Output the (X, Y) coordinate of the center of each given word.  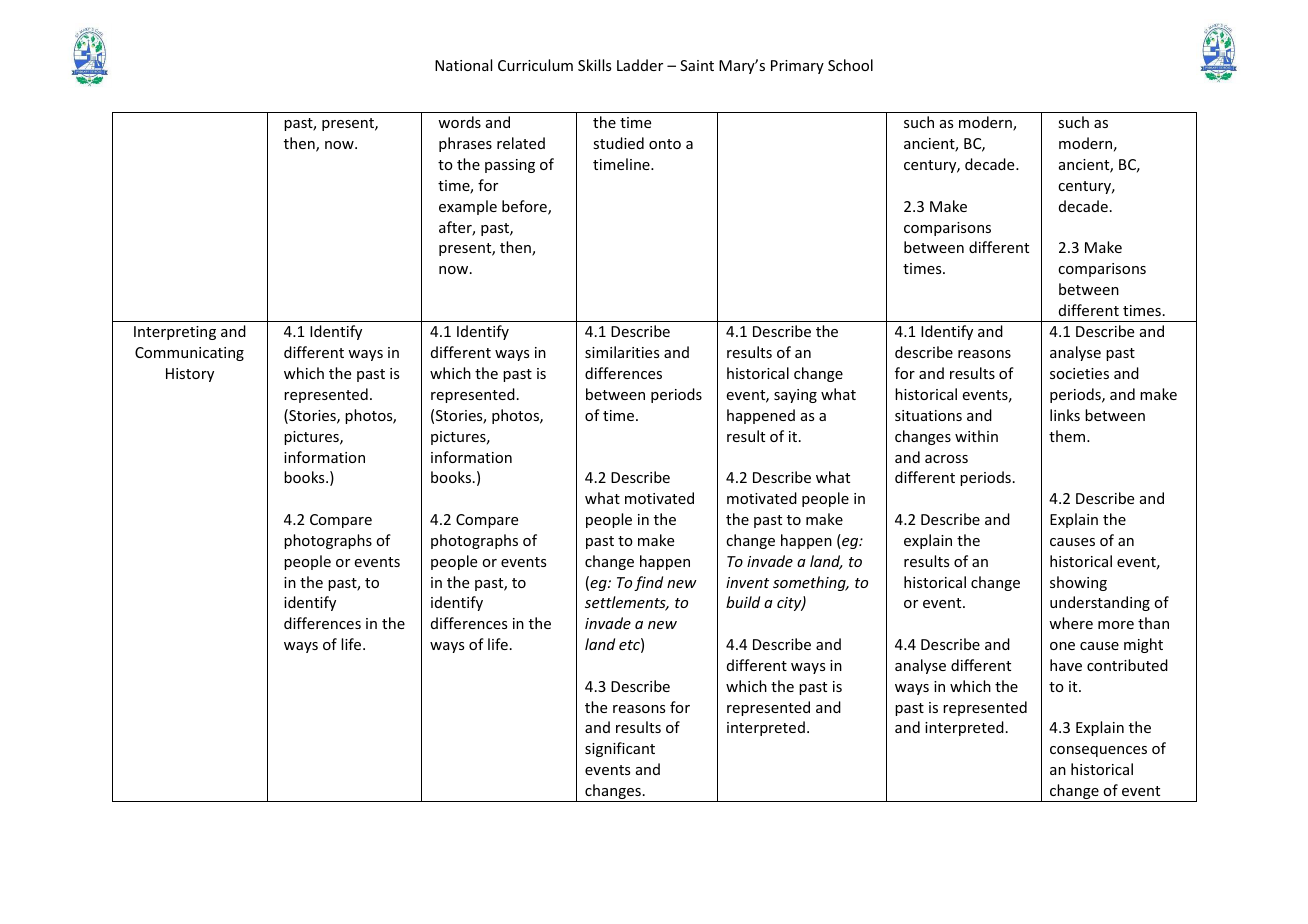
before (525, 207)
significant (620, 749)
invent (747, 582)
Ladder (640, 65)
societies (1079, 373)
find (648, 583)
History (190, 375)
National (463, 65)
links (1065, 415)
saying (795, 396)
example (468, 207)
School (850, 65)
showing (1078, 583)
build (743, 602)
